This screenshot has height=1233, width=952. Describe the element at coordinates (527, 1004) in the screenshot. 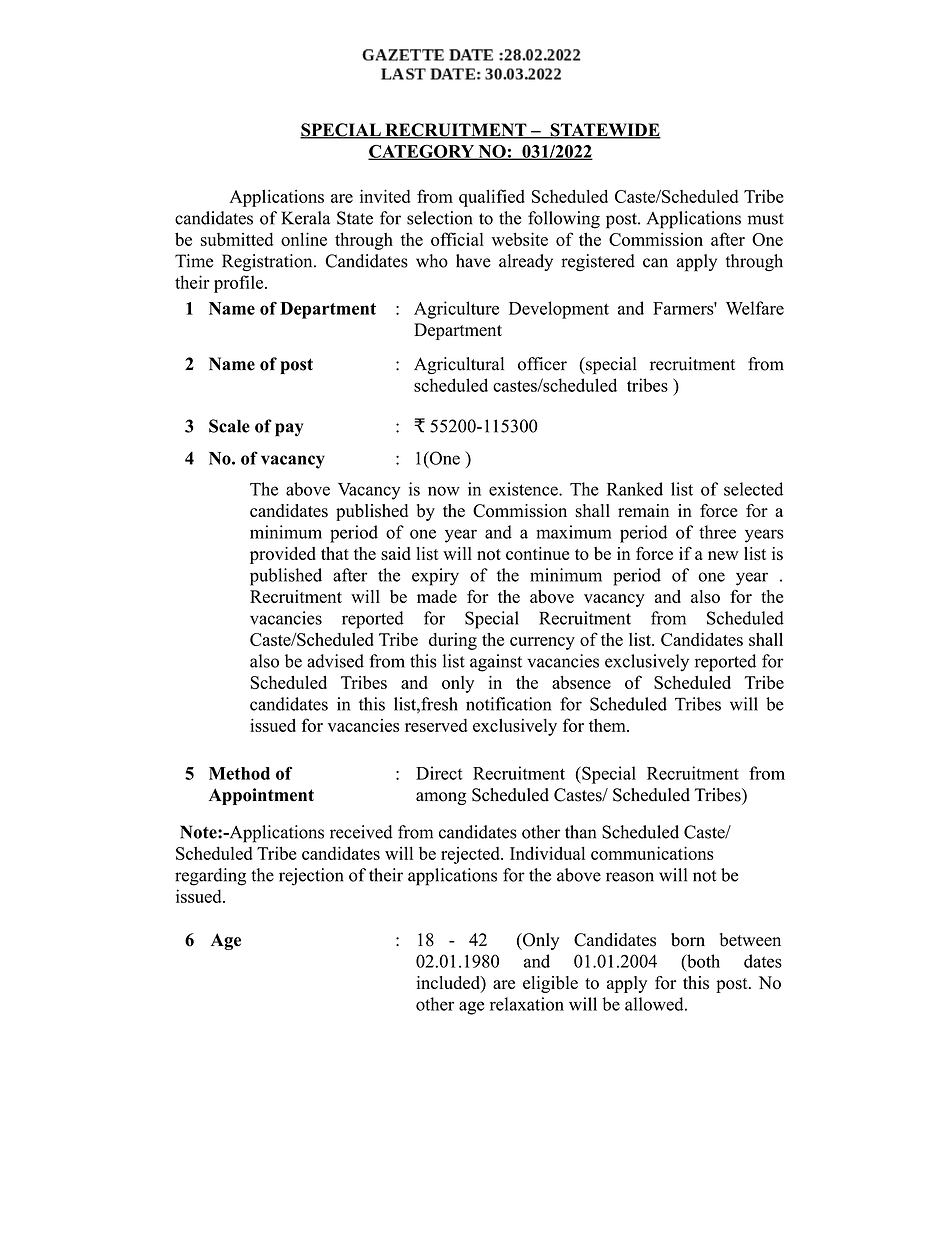

I see `relaxation` at that location.
